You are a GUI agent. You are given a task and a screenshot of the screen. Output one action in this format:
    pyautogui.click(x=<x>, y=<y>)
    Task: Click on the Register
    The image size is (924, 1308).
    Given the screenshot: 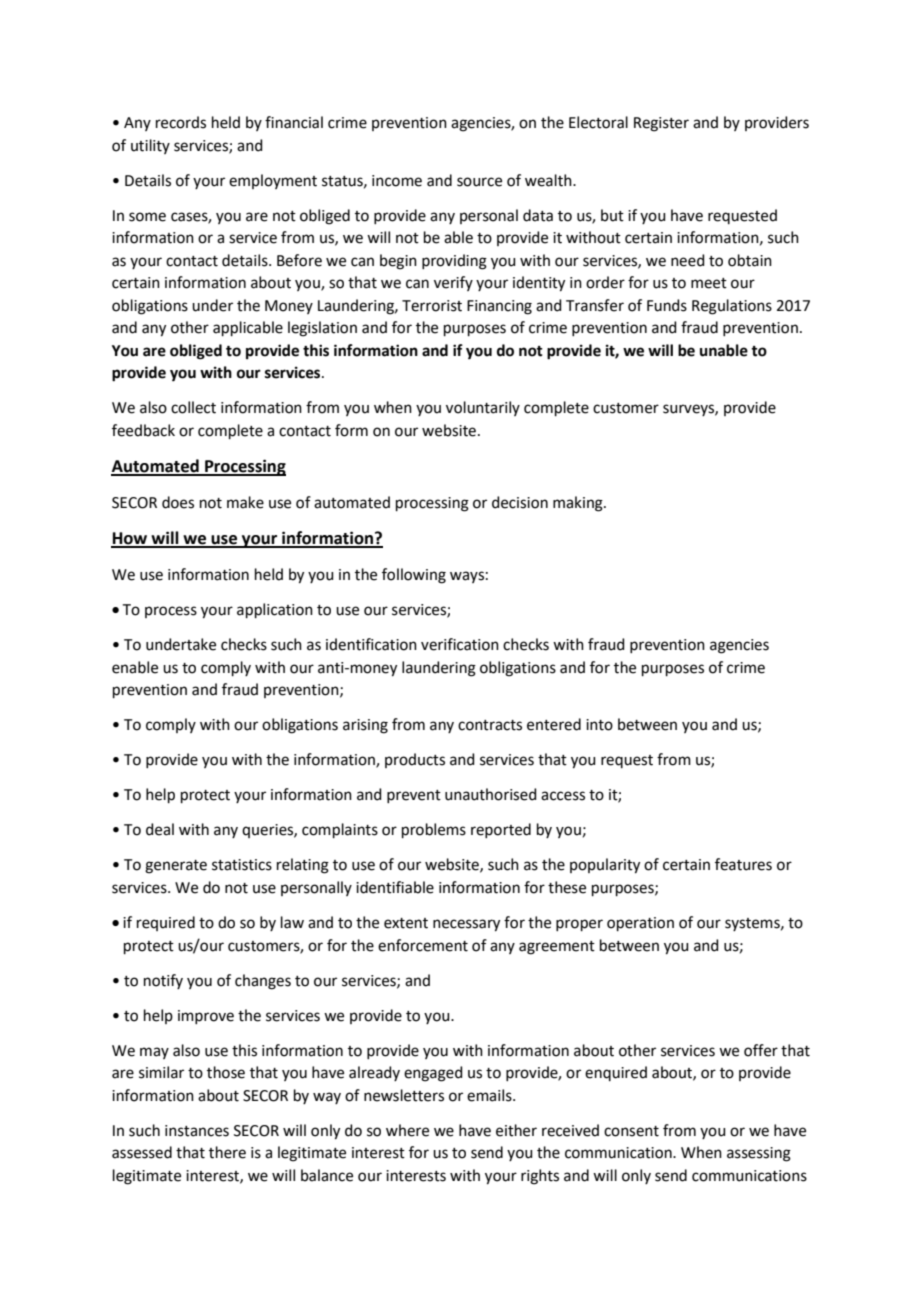 What is the action you would take?
    pyautogui.click(x=661, y=124)
